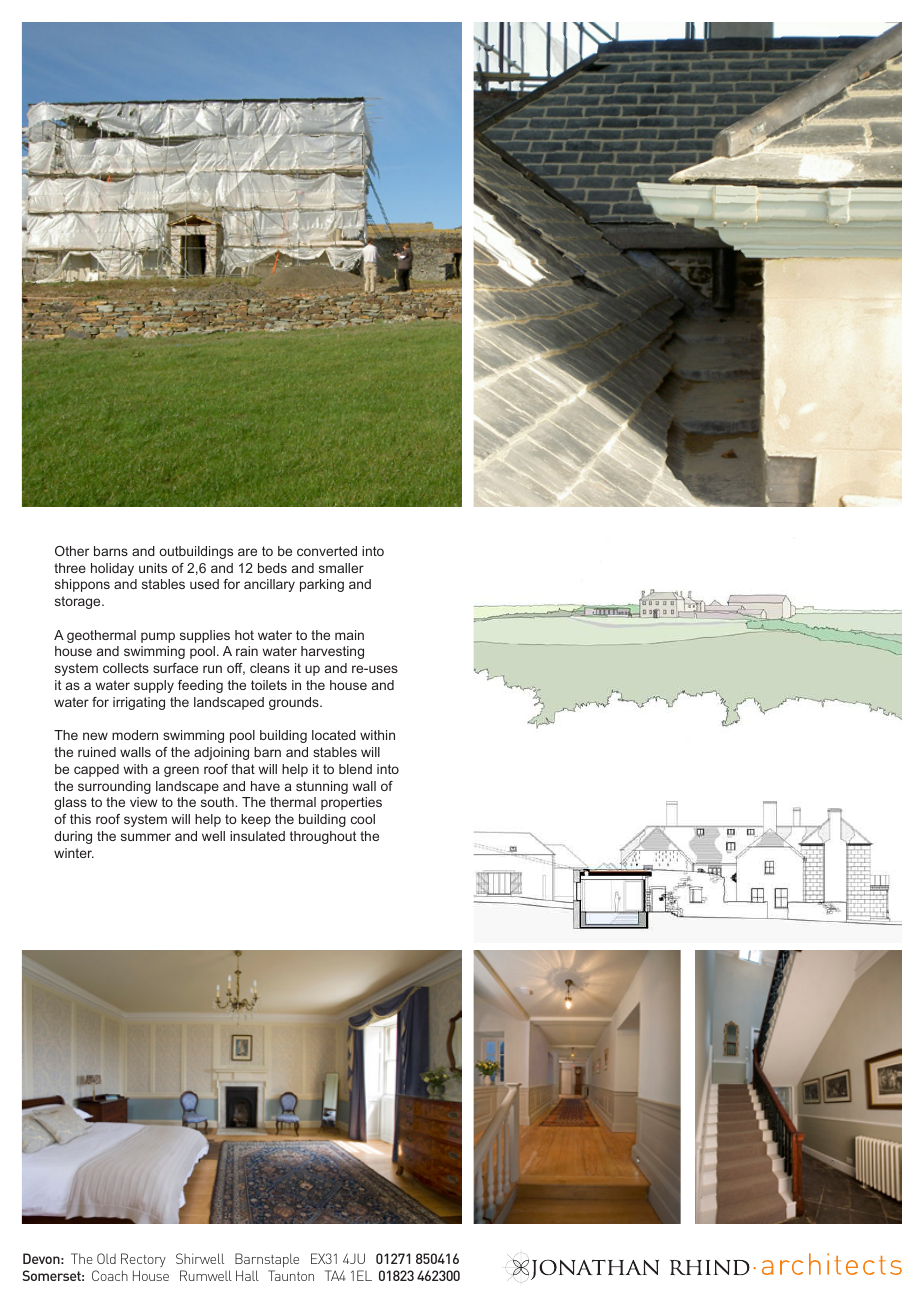 The width and height of the screenshot is (924, 1308). I want to click on Old, so click(106, 1258).
